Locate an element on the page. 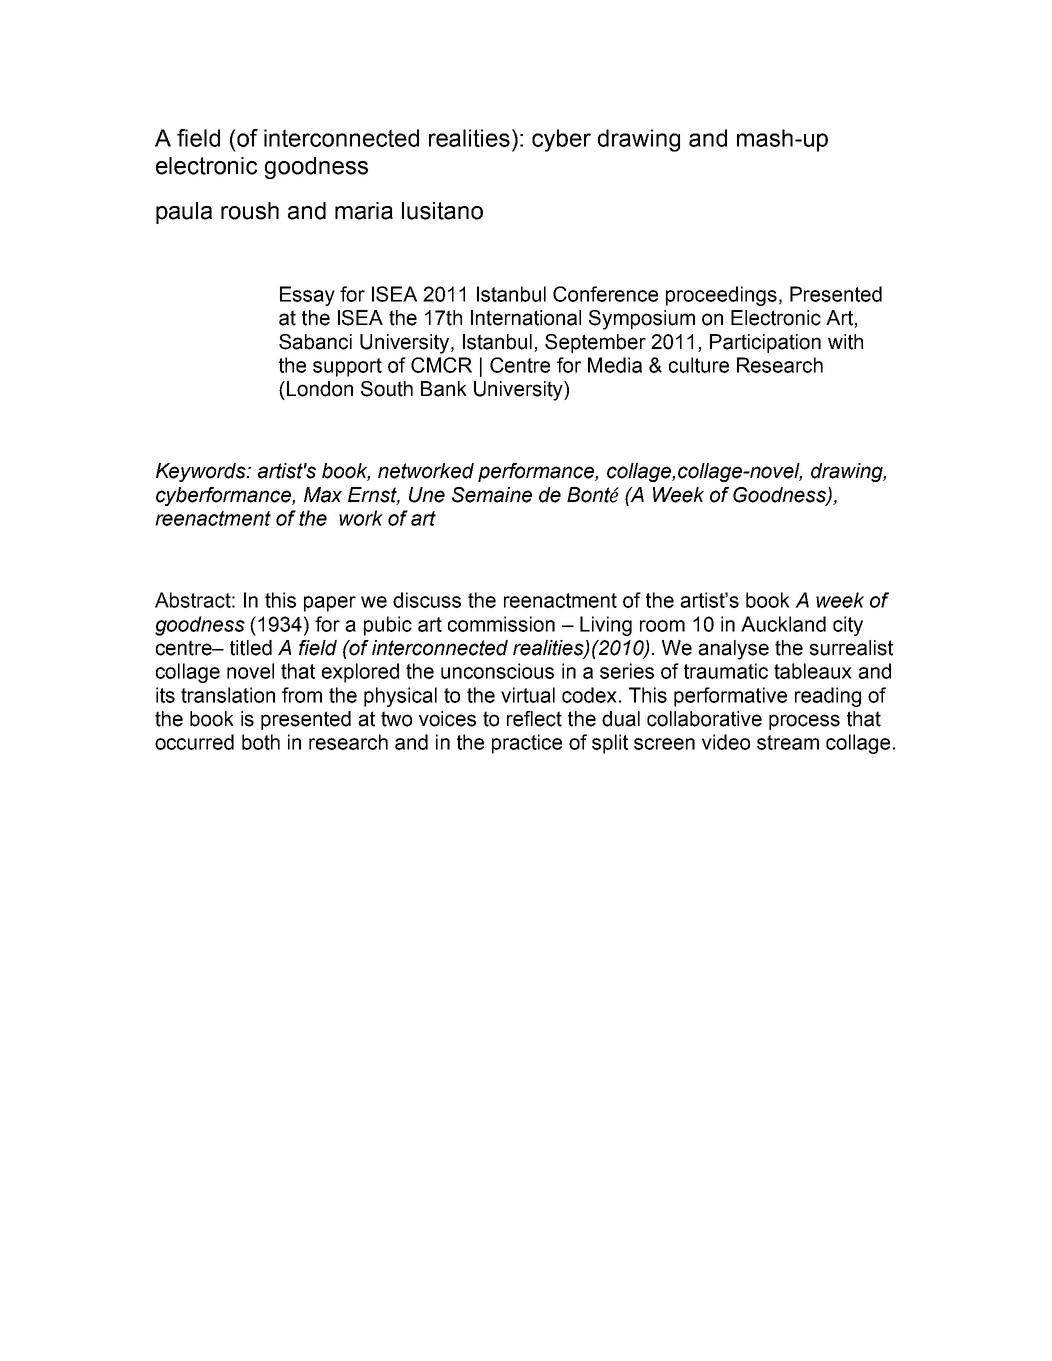  both is located at coordinates (261, 742).
